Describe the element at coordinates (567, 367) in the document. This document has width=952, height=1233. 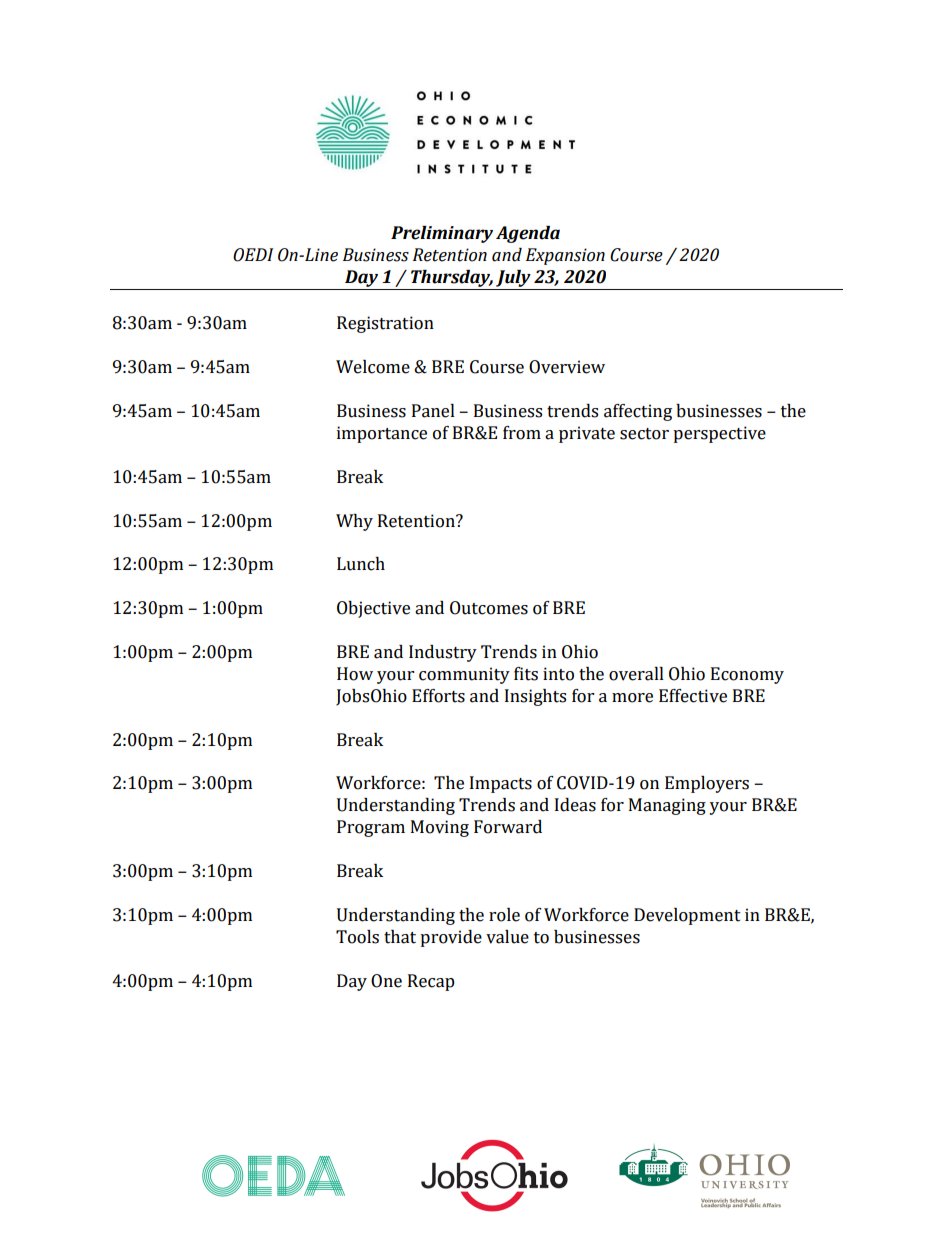
I see `Overview` at that location.
